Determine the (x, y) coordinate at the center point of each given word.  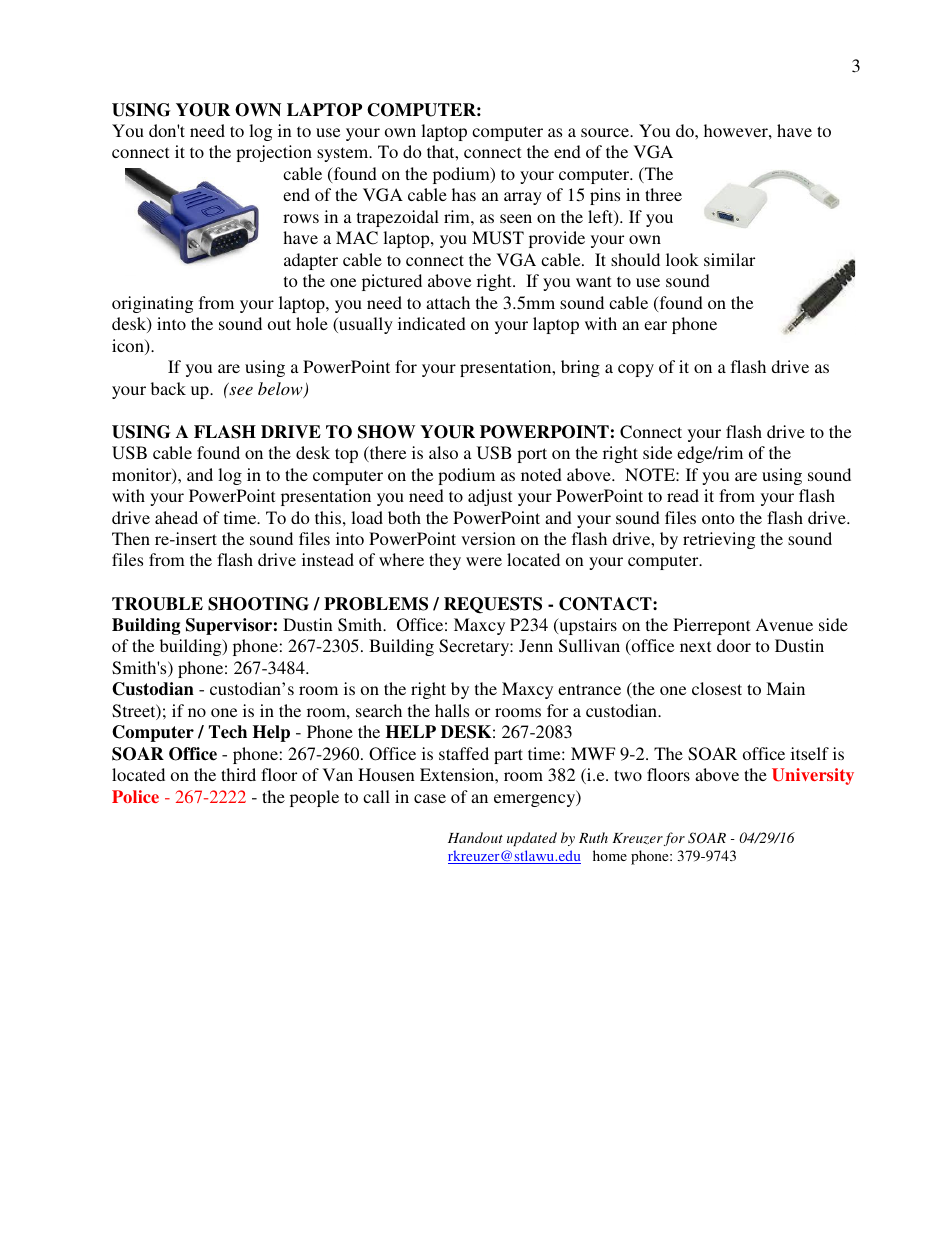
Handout (475, 837)
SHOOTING (258, 604)
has (464, 194)
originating (152, 304)
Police (135, 796)
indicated (432, 323)
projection (274, 153)
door (734, 645)
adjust (490, 497)
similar (729, 259)
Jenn (536, 645)
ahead (176, 517)
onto (718, 518)
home (610, 855)
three (663, 194)
